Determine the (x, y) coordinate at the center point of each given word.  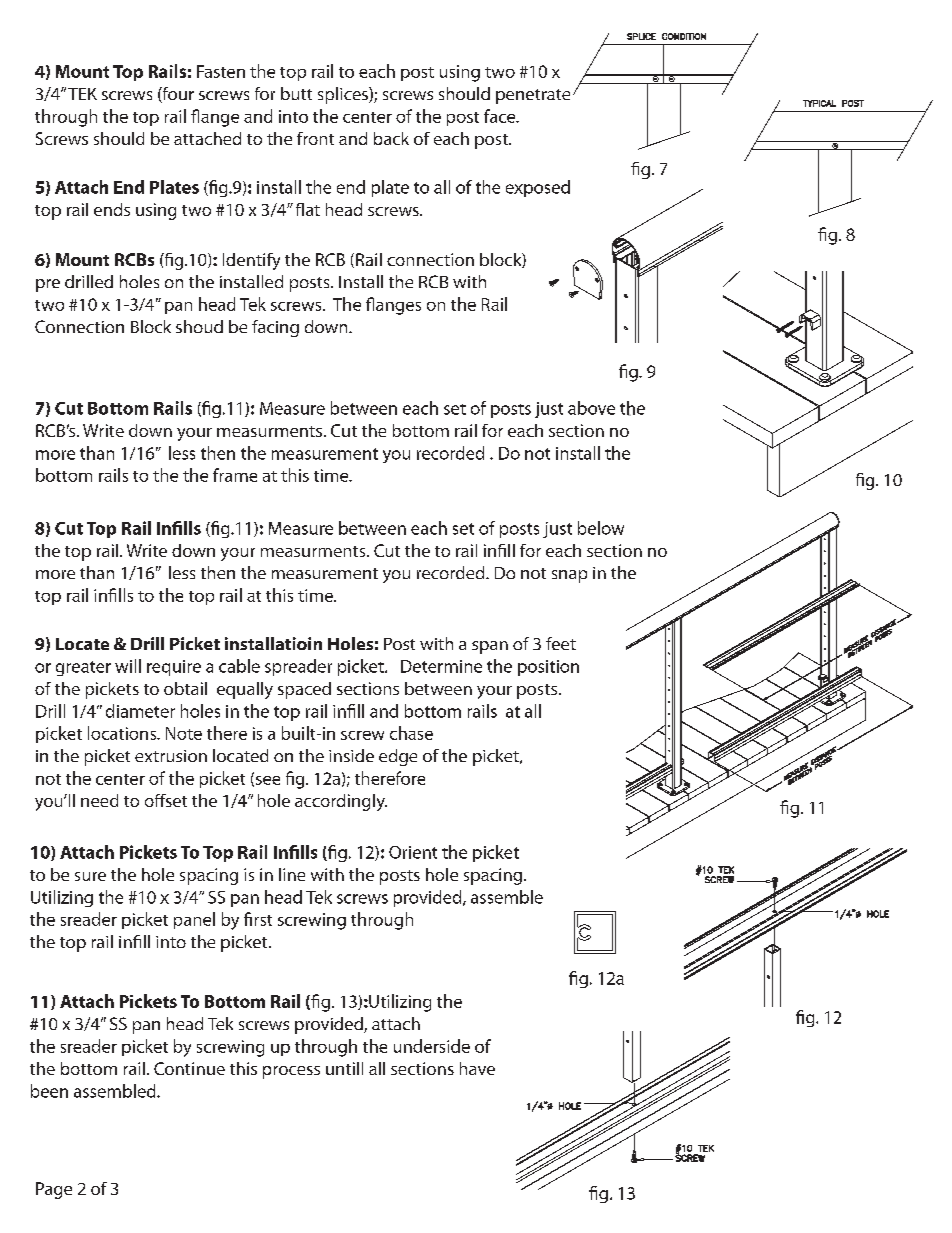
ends (112, 209)
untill (344, 1068)
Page (54, 1190)
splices (344, 95)
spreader (298, 667)
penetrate (533, 96)
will (128, 666)
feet (561, 643)
